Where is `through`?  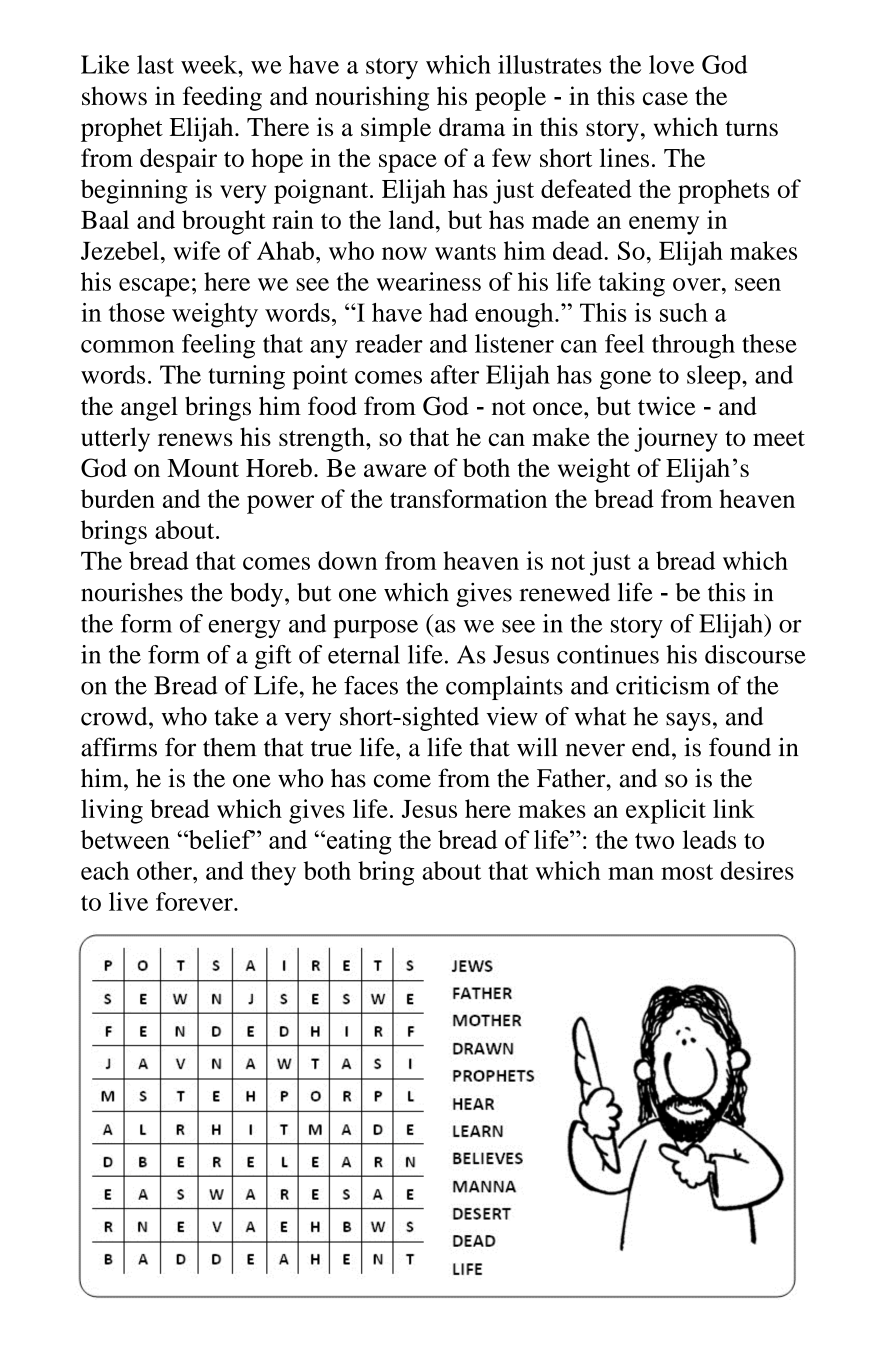
through is located at coordinates (693, 346).
